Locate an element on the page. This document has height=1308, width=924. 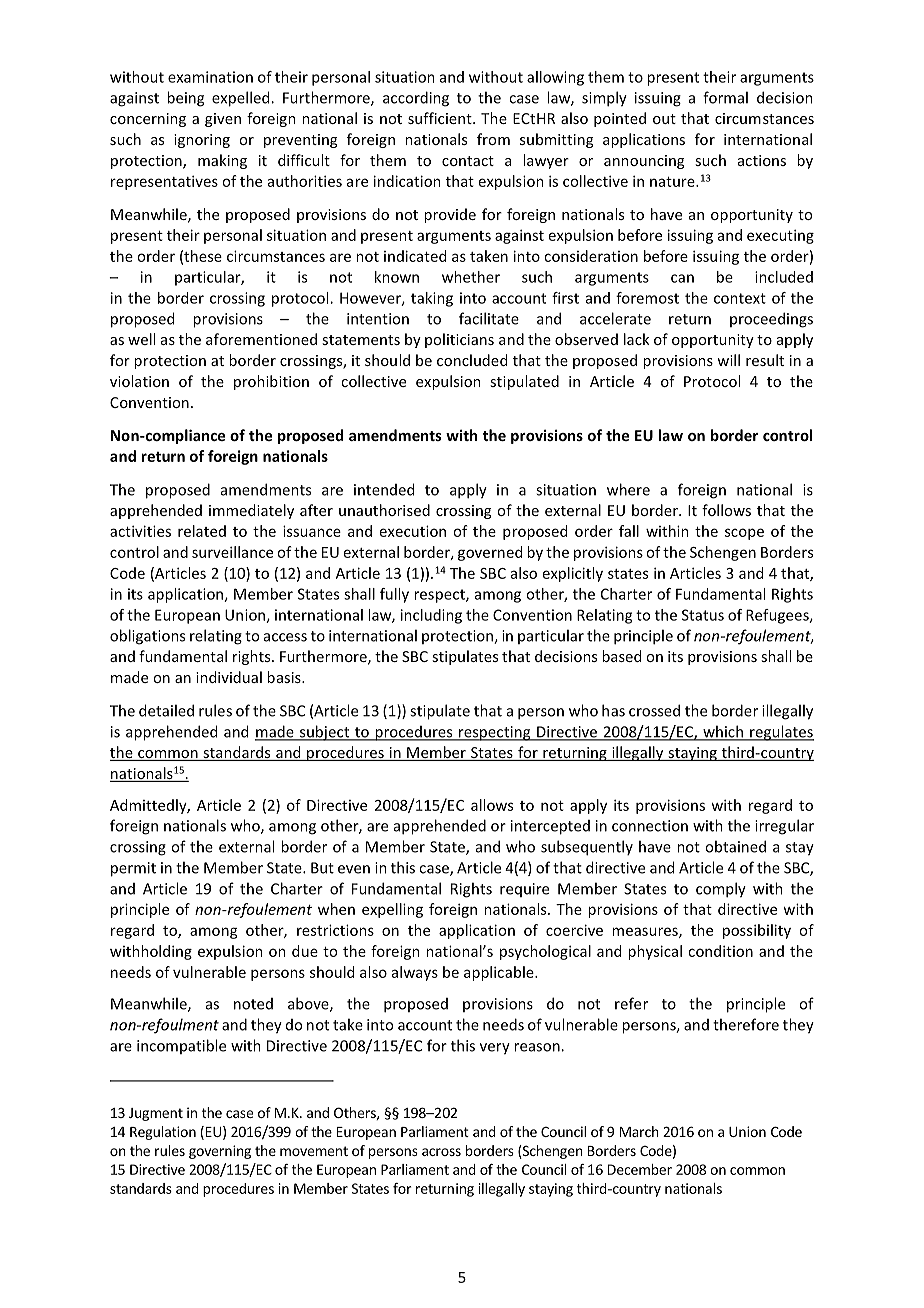
governing is located at coordinates (220, 1152).
